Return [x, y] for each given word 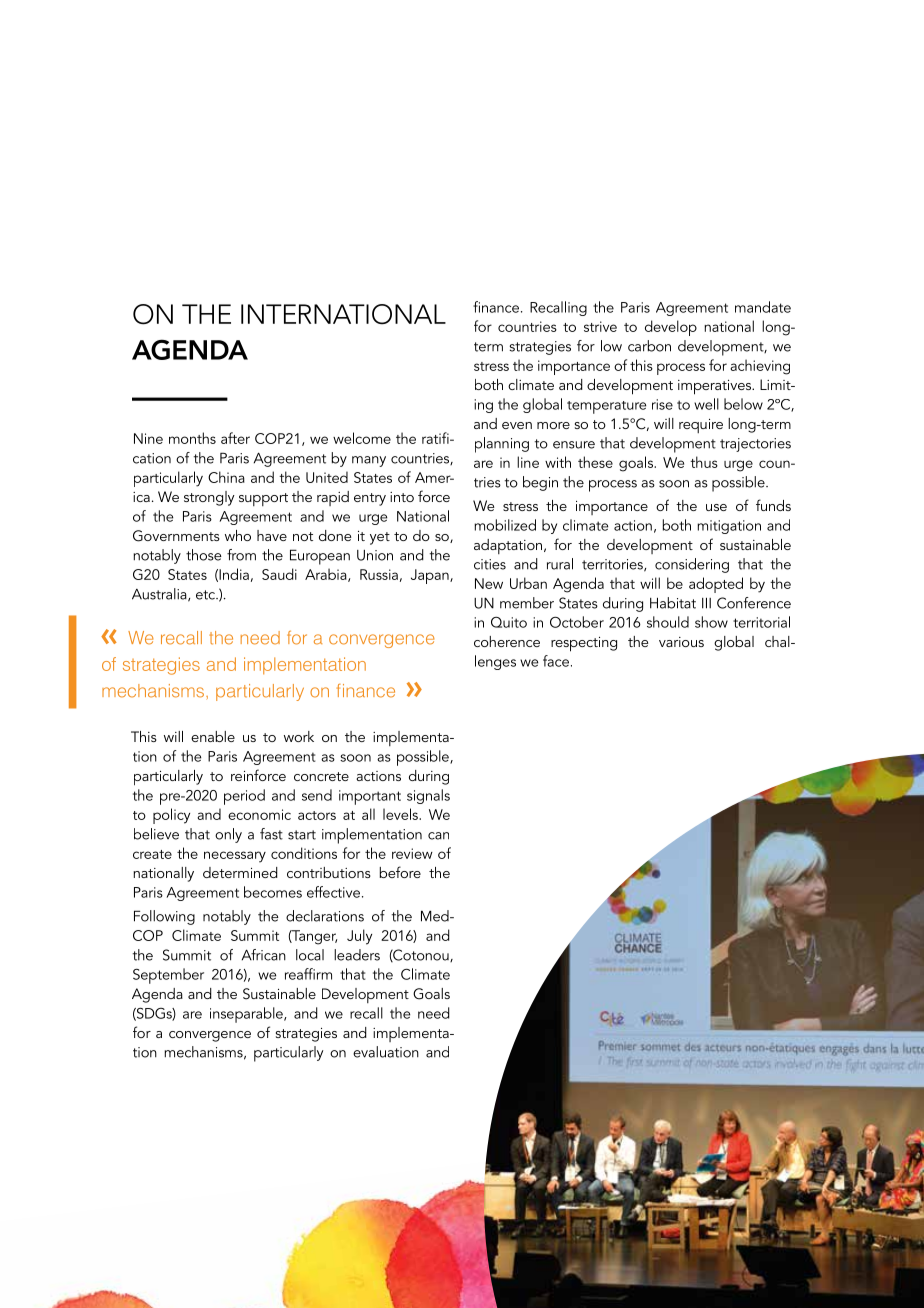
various [681, 642]
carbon [649, 346]
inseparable [247, 1015]
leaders [357, 955]
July [359, 937]
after [235, 438]
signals [428, 796]
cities [490, 564]
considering [692, 565]
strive [600, 326]
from [241, 555]
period [244, 797]
